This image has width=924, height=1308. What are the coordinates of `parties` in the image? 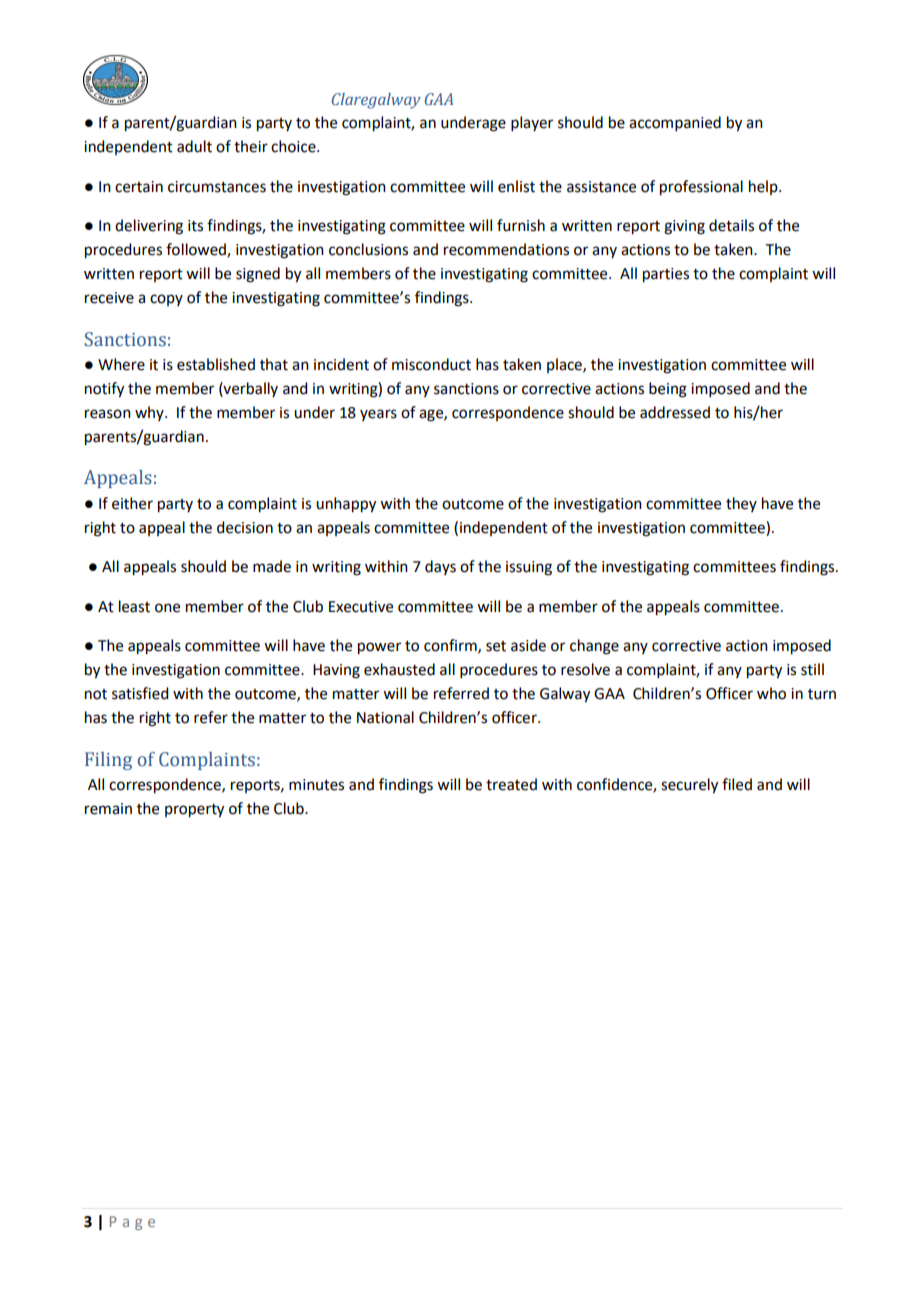 It's located at (666, 275).
